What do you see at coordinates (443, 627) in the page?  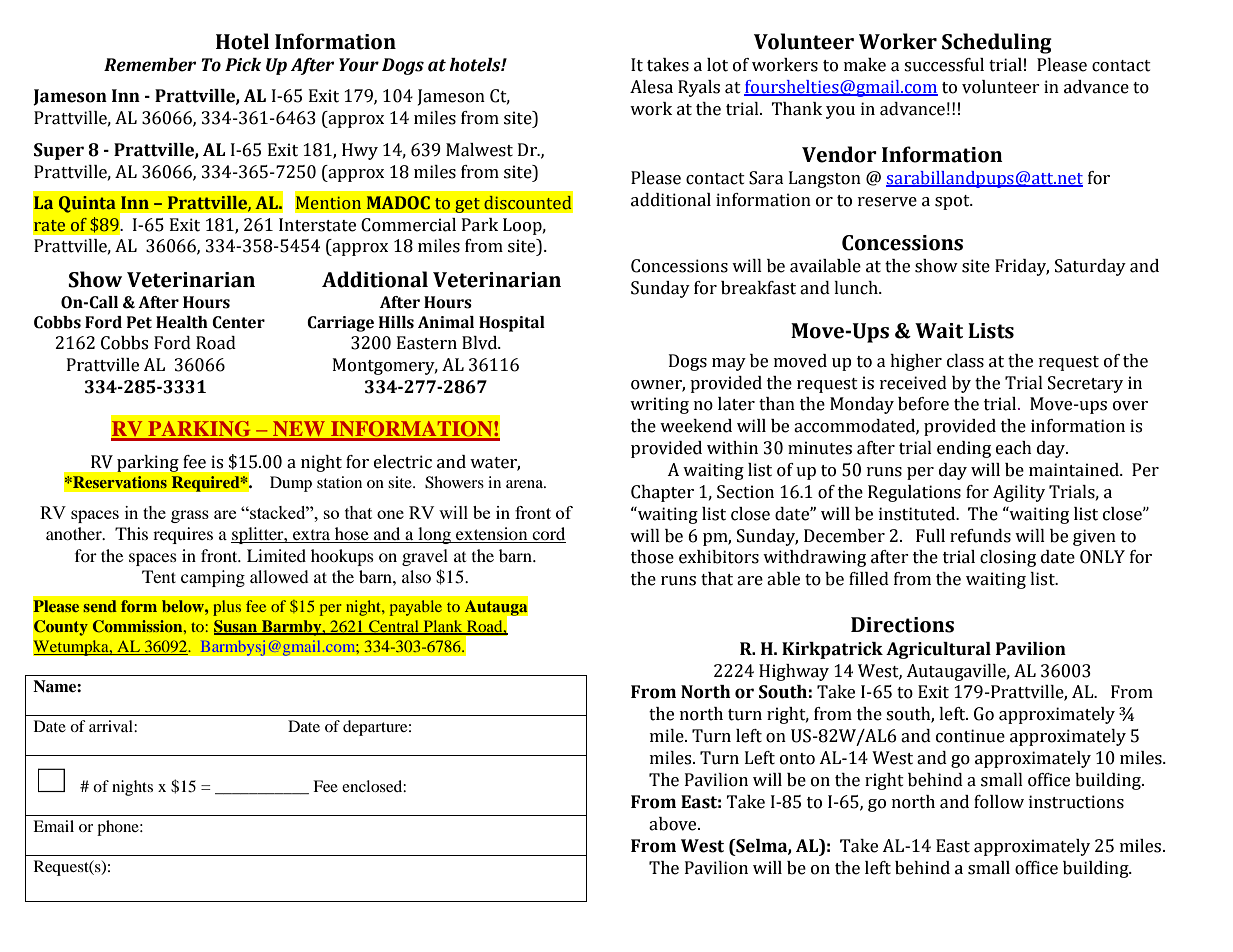 I see `Plank` at bounding box center [443, 627].
